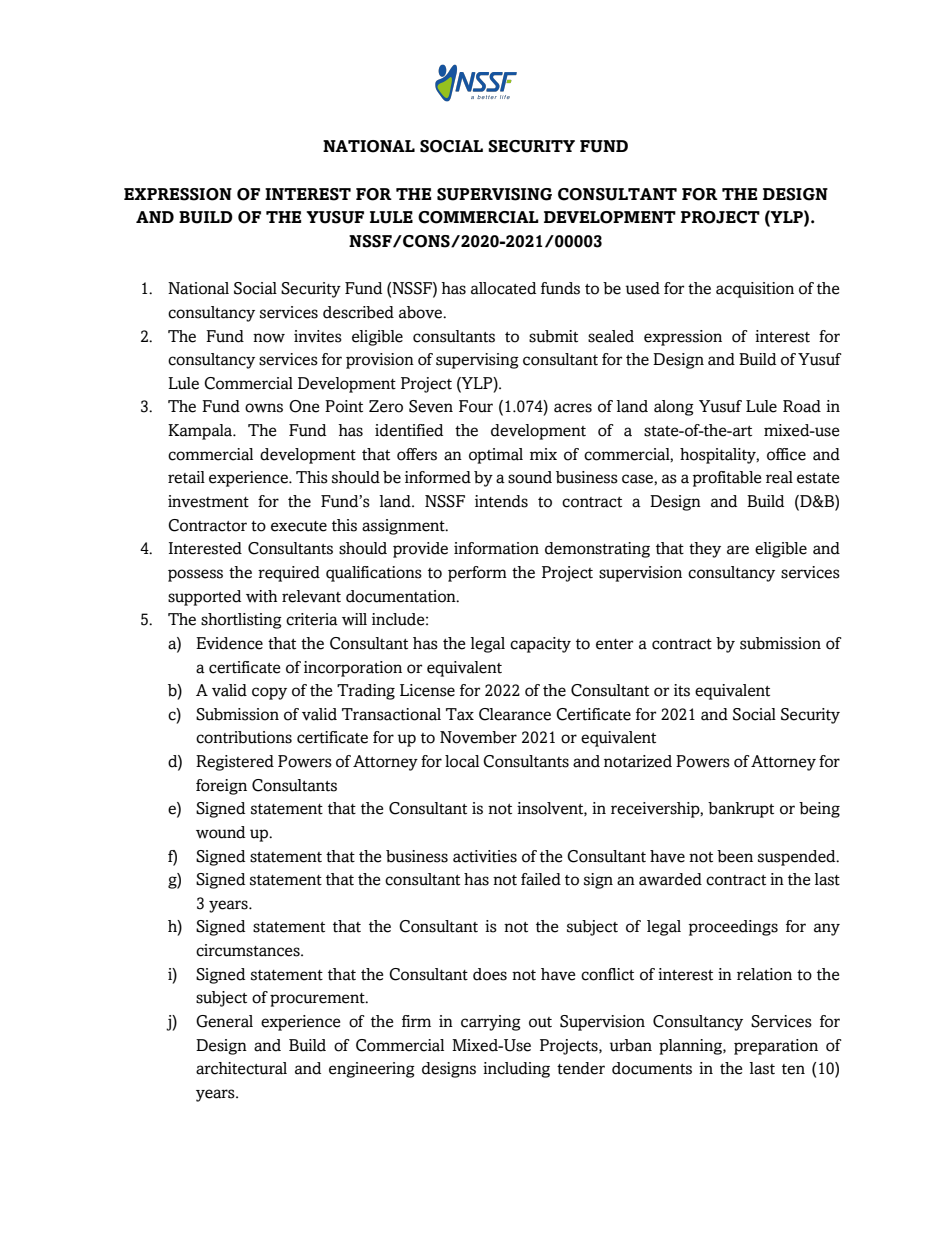 This screenshot has height=1233, width=952. What do you see at coordinates (220, 832) in the screenshot?
I see `wound` at bounding box center [220, 832].
